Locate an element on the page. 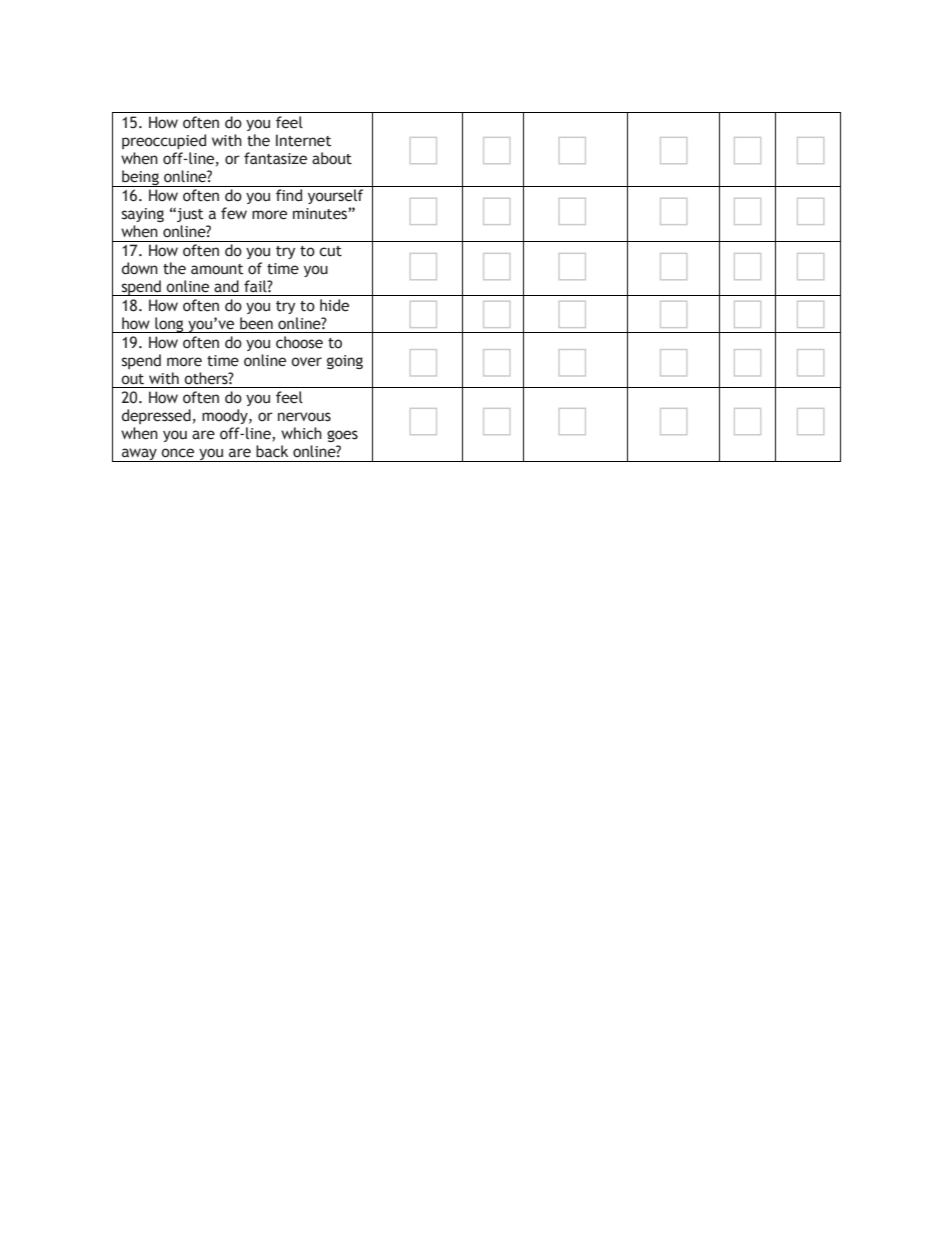 The image size is (952, 1233). about is located at coordinates (332, 158).
